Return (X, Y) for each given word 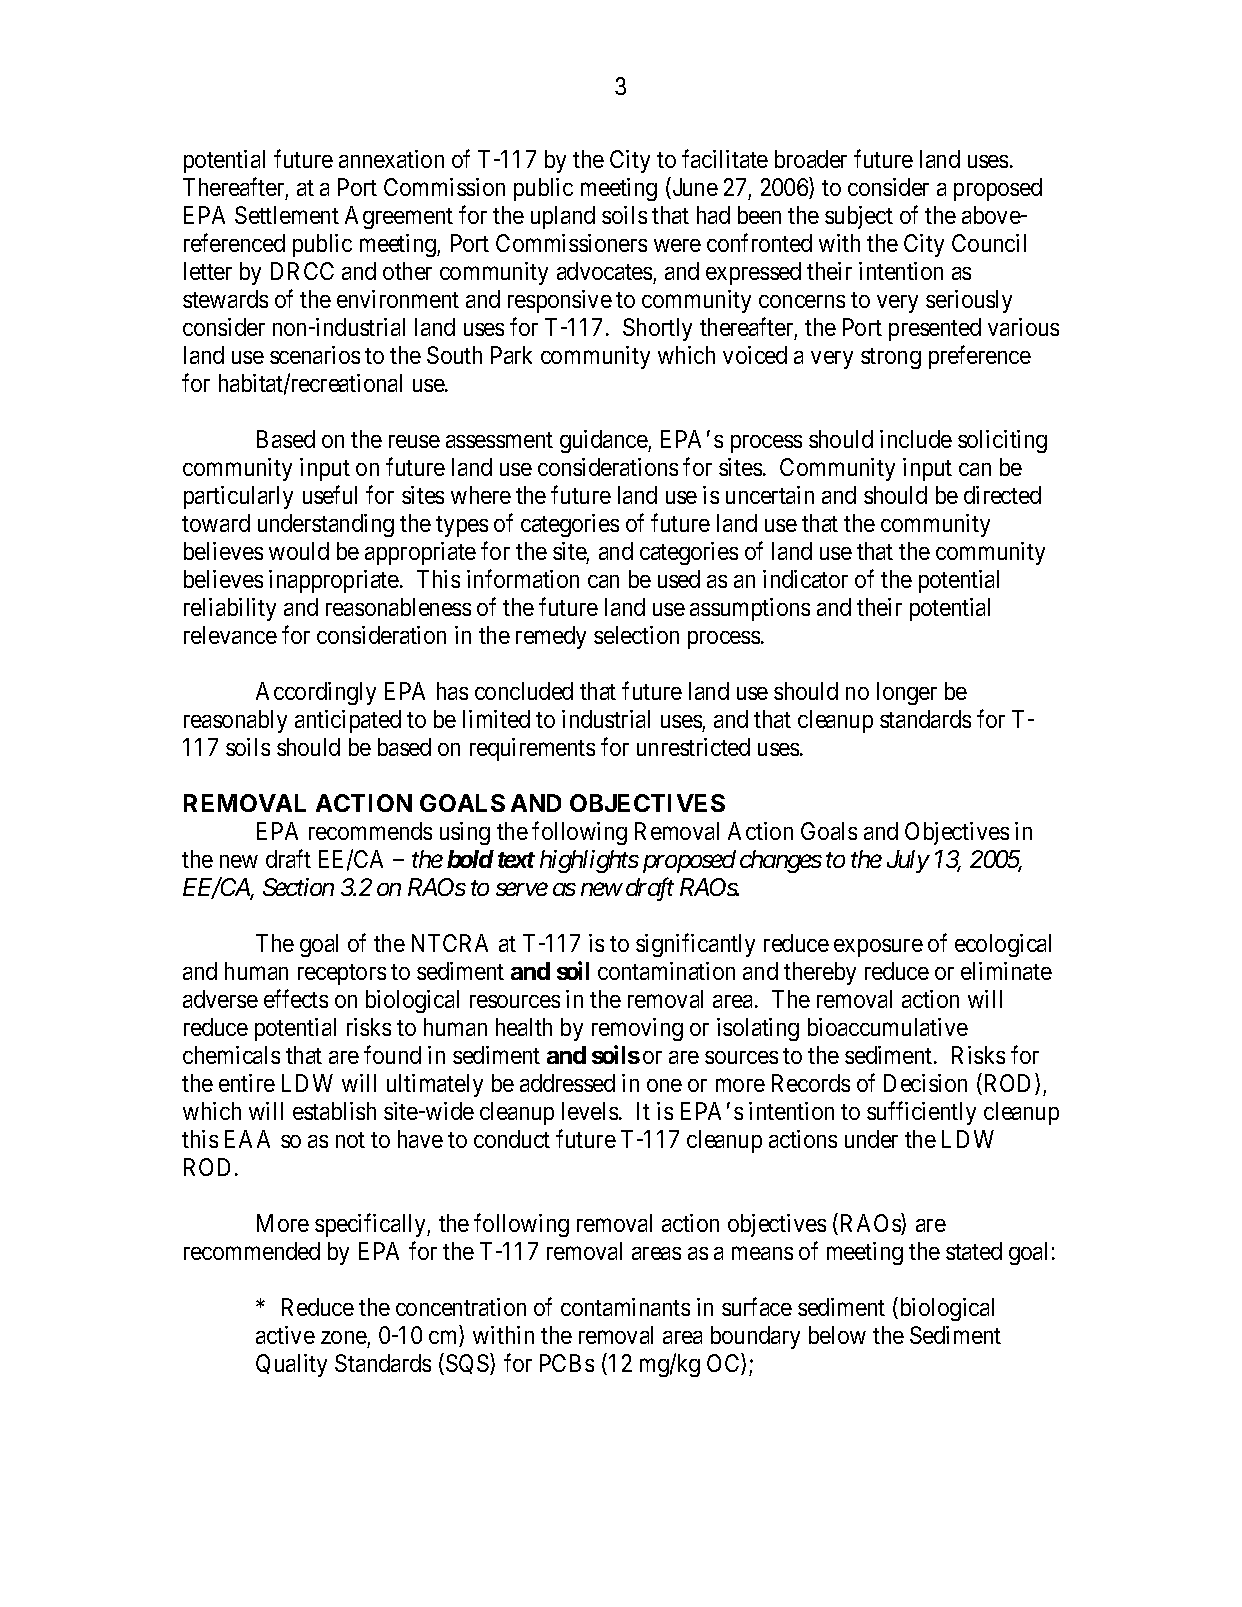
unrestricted (693, 747)
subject (859, 217)
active (285, 1335)
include (916, 439)
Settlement (287, 215)
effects (296, 998)
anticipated (348, 721)
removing (637, 1029)
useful (330, 494)
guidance (604, 441)
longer (907, 693)
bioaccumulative (888, 1027)
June (694, 188)
